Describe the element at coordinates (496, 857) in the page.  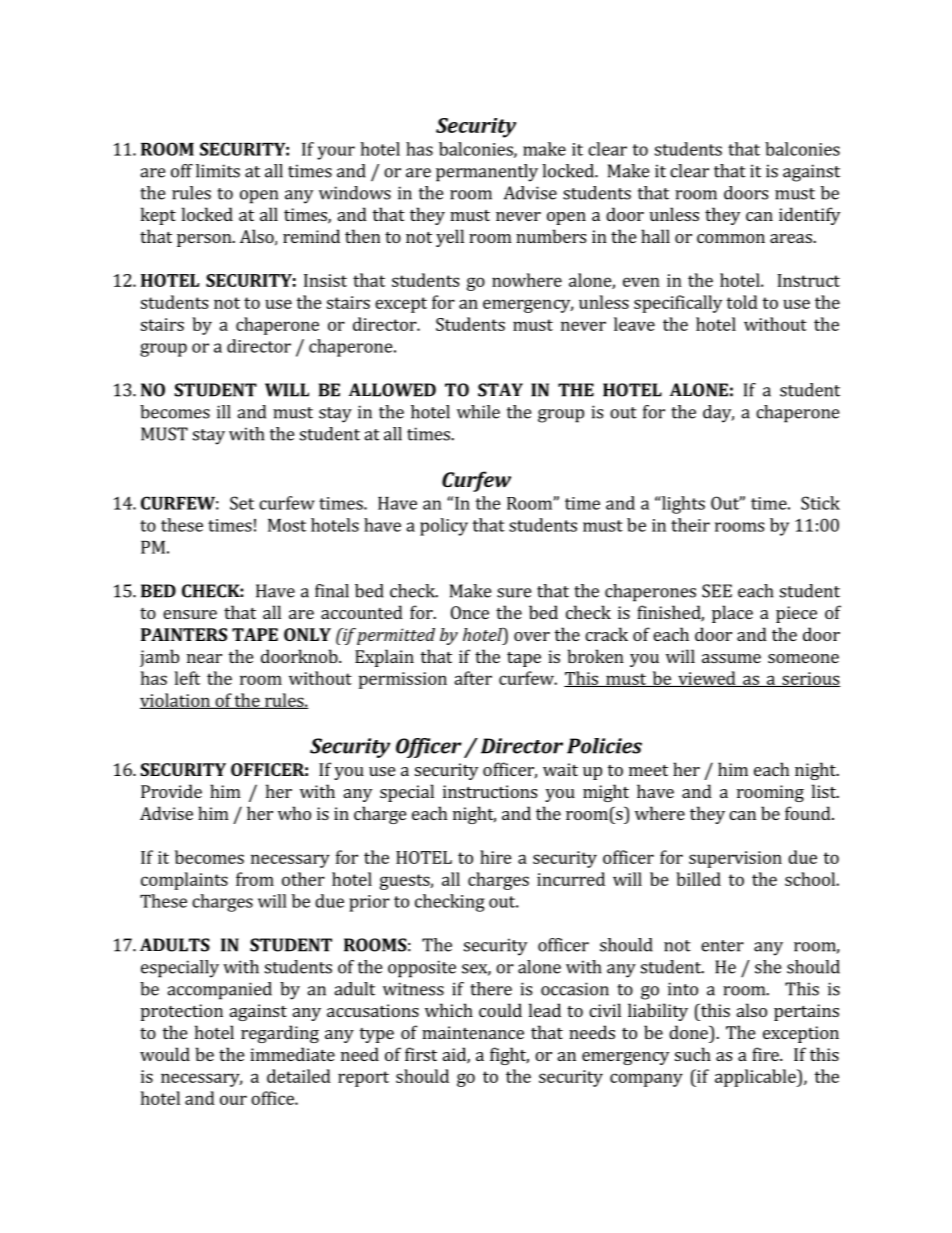
I see `hire` at that location.
